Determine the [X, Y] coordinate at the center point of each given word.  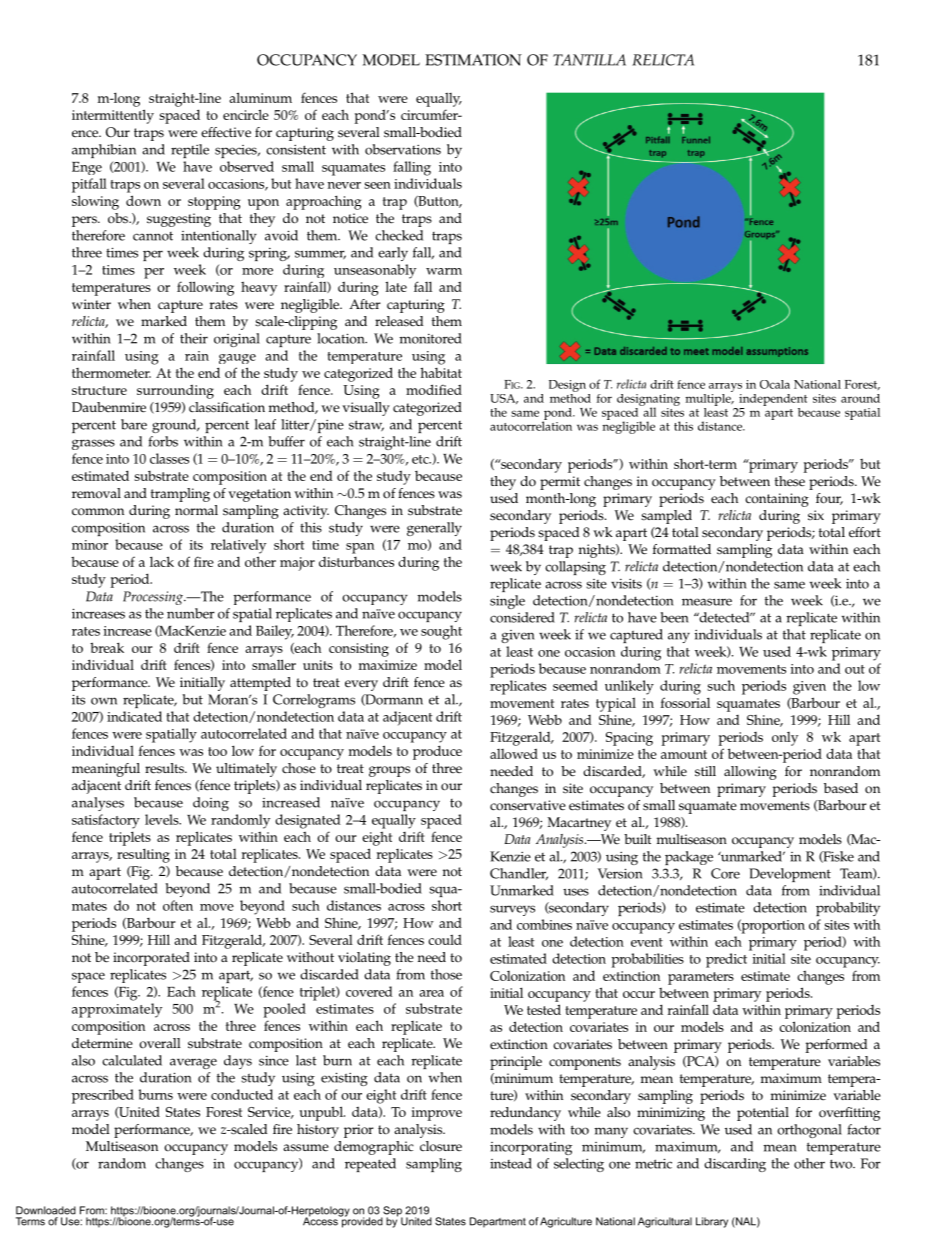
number [191, 613]
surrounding [175, 392]
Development [790, 875]
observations [403, 149]
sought [441, 632]
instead [511, 1163]
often [178, 905]
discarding [735, 1165]
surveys [512, 910]
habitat [441, 372]
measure [707, 602]
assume [306, 1148]
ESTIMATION [473, 60]
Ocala [775, 384]
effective [226, 132]
